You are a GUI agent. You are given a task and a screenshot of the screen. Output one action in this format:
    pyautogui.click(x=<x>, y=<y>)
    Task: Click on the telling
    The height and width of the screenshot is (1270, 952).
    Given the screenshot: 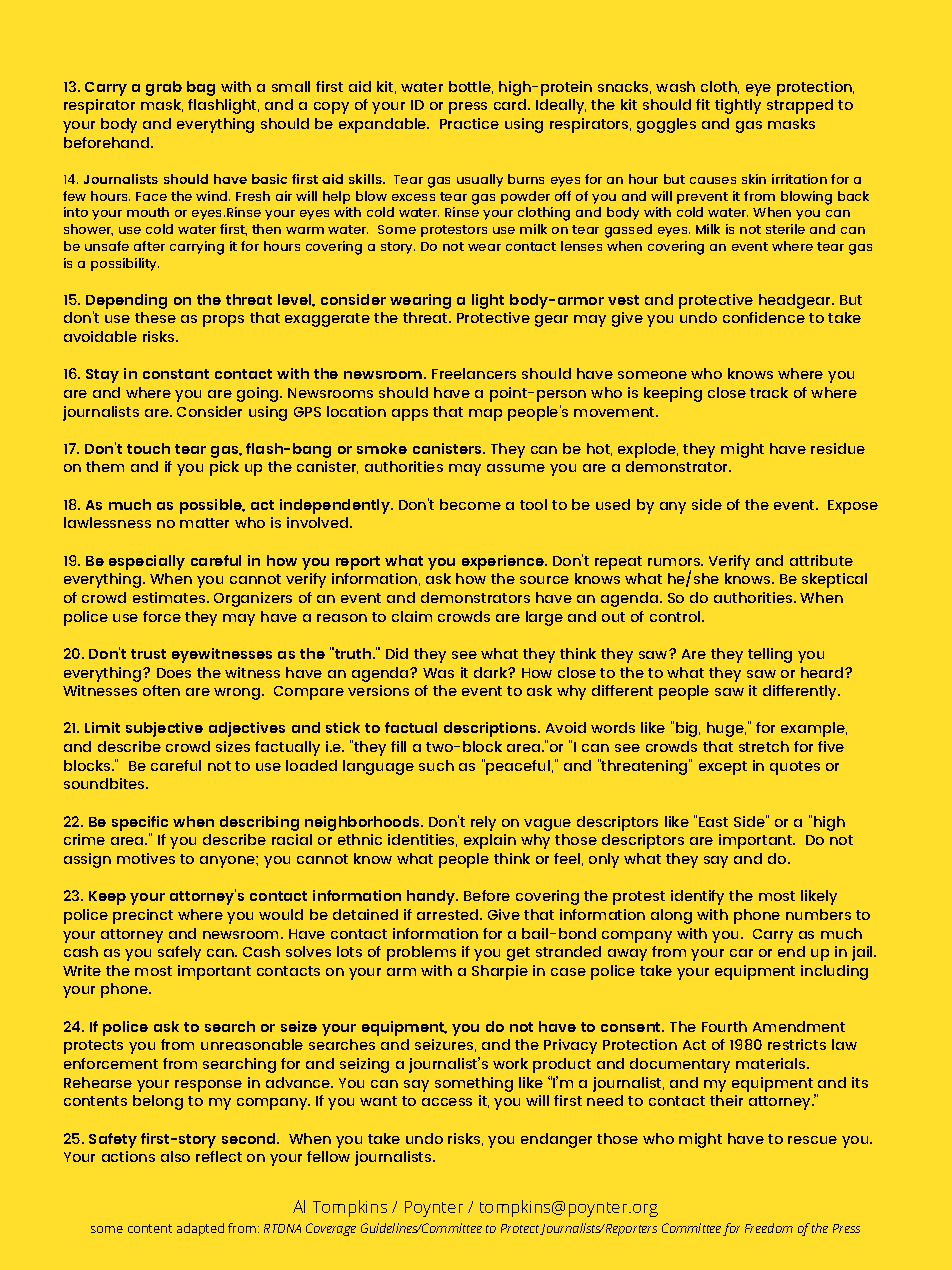 What is the action you would take?
    pyautogui.click(x=770, y=655)
